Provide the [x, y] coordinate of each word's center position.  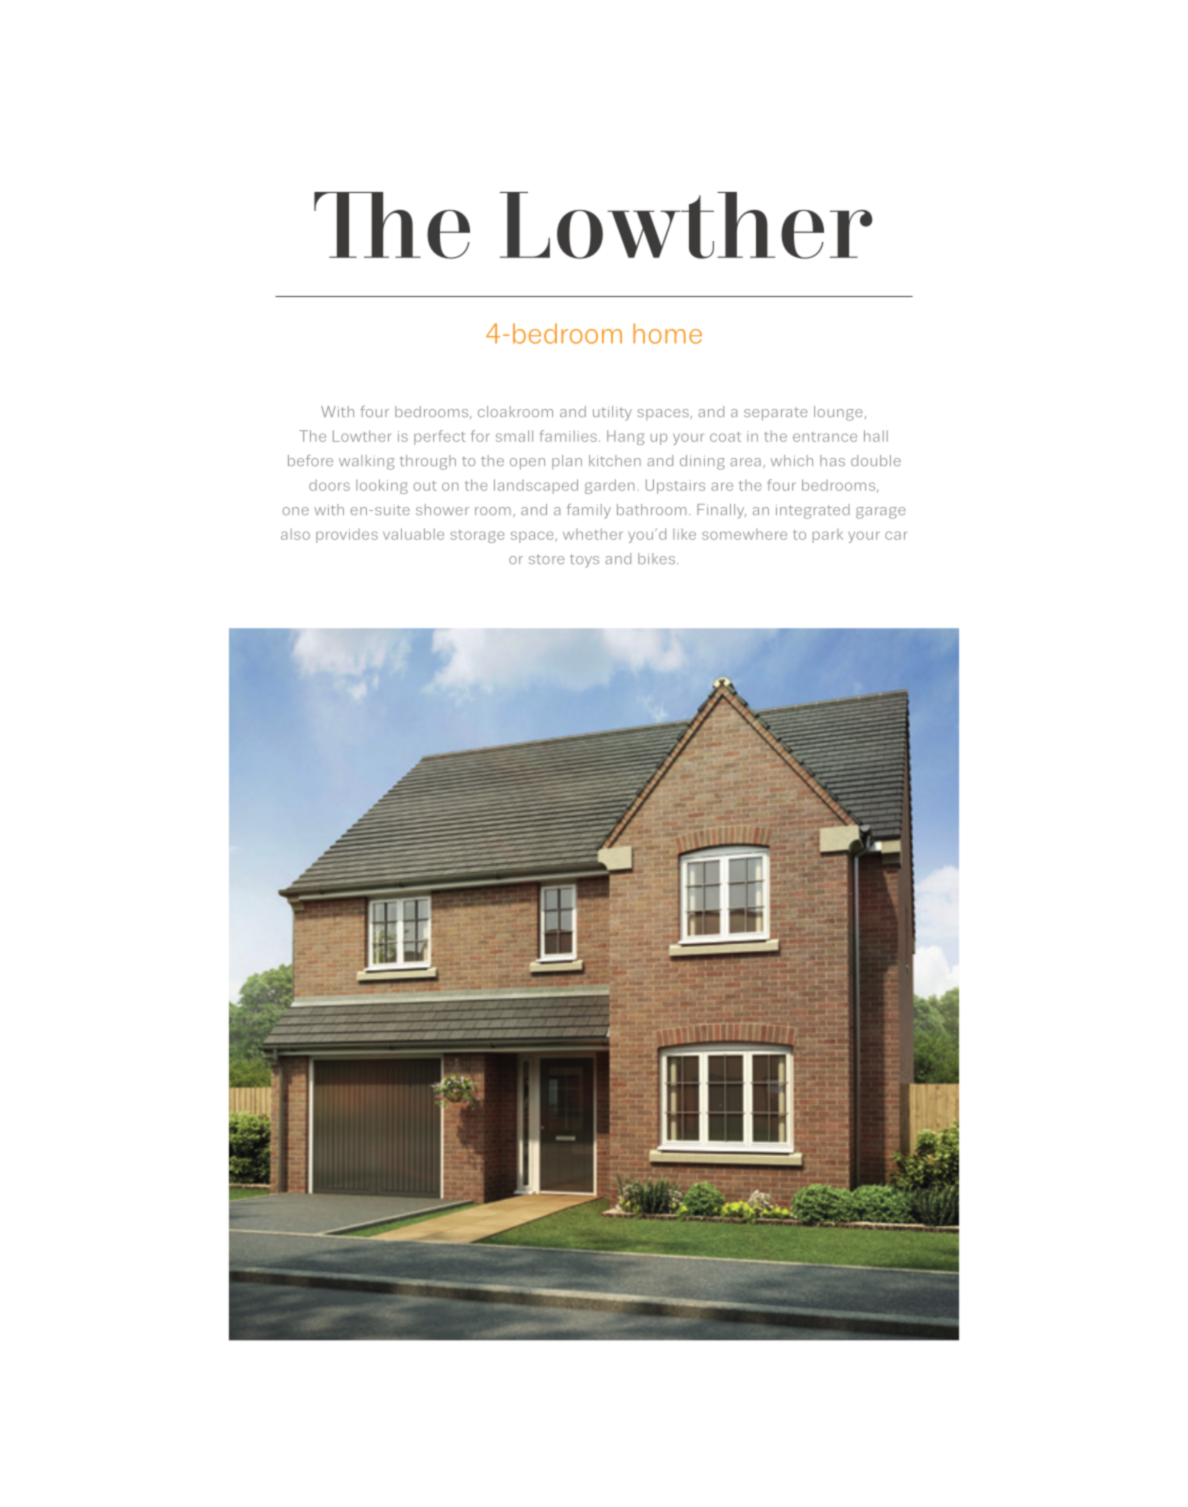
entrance [825, 437]
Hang [625, 437]
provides [347, 536]
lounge [838, 413]
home [667, 333]
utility [612, 413]
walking [367, 462]
